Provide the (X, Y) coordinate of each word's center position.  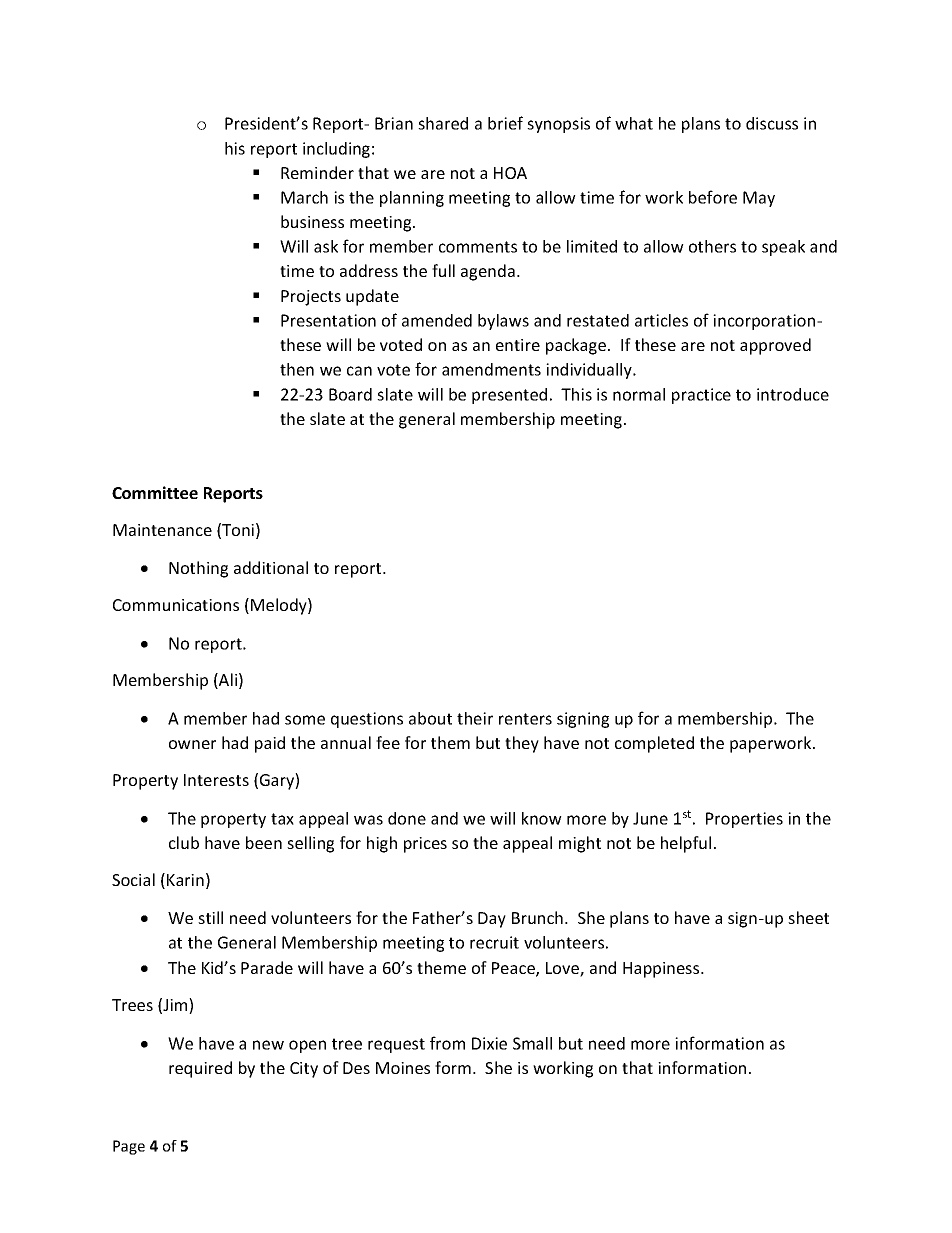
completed (654, 744)
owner (192, 744)
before (713, 197)
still (210, 917)
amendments (491, 369)
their (475, 718)
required (200, 1069)
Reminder (317, 172)
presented (509, 396)
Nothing (198, 569)
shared (443, 123)
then (297, 369)
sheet (808, 917)
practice (701, 396)
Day (492, 920)
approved (775, 346)
